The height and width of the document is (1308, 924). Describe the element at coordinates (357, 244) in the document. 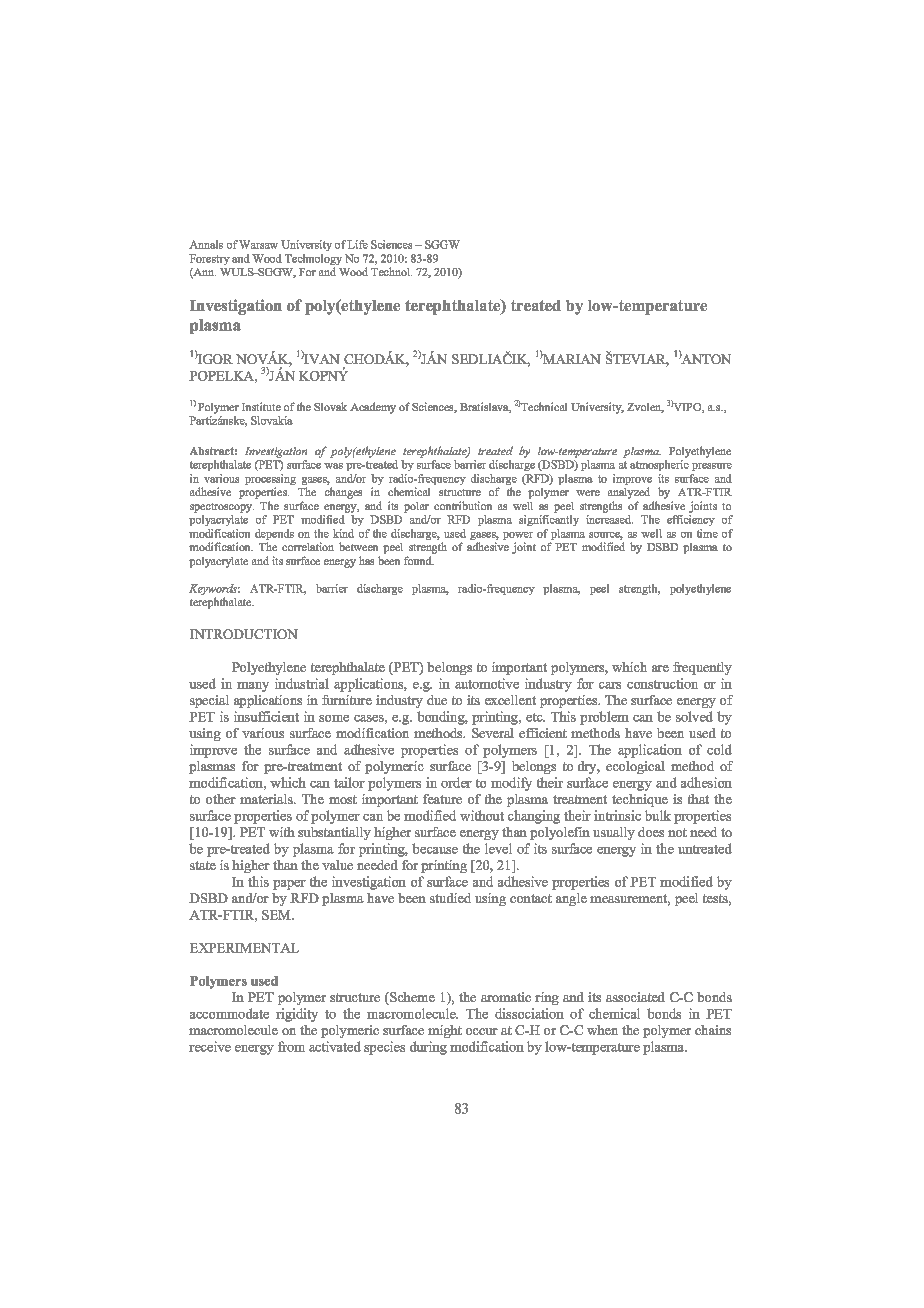

I see `Life` at that location.
